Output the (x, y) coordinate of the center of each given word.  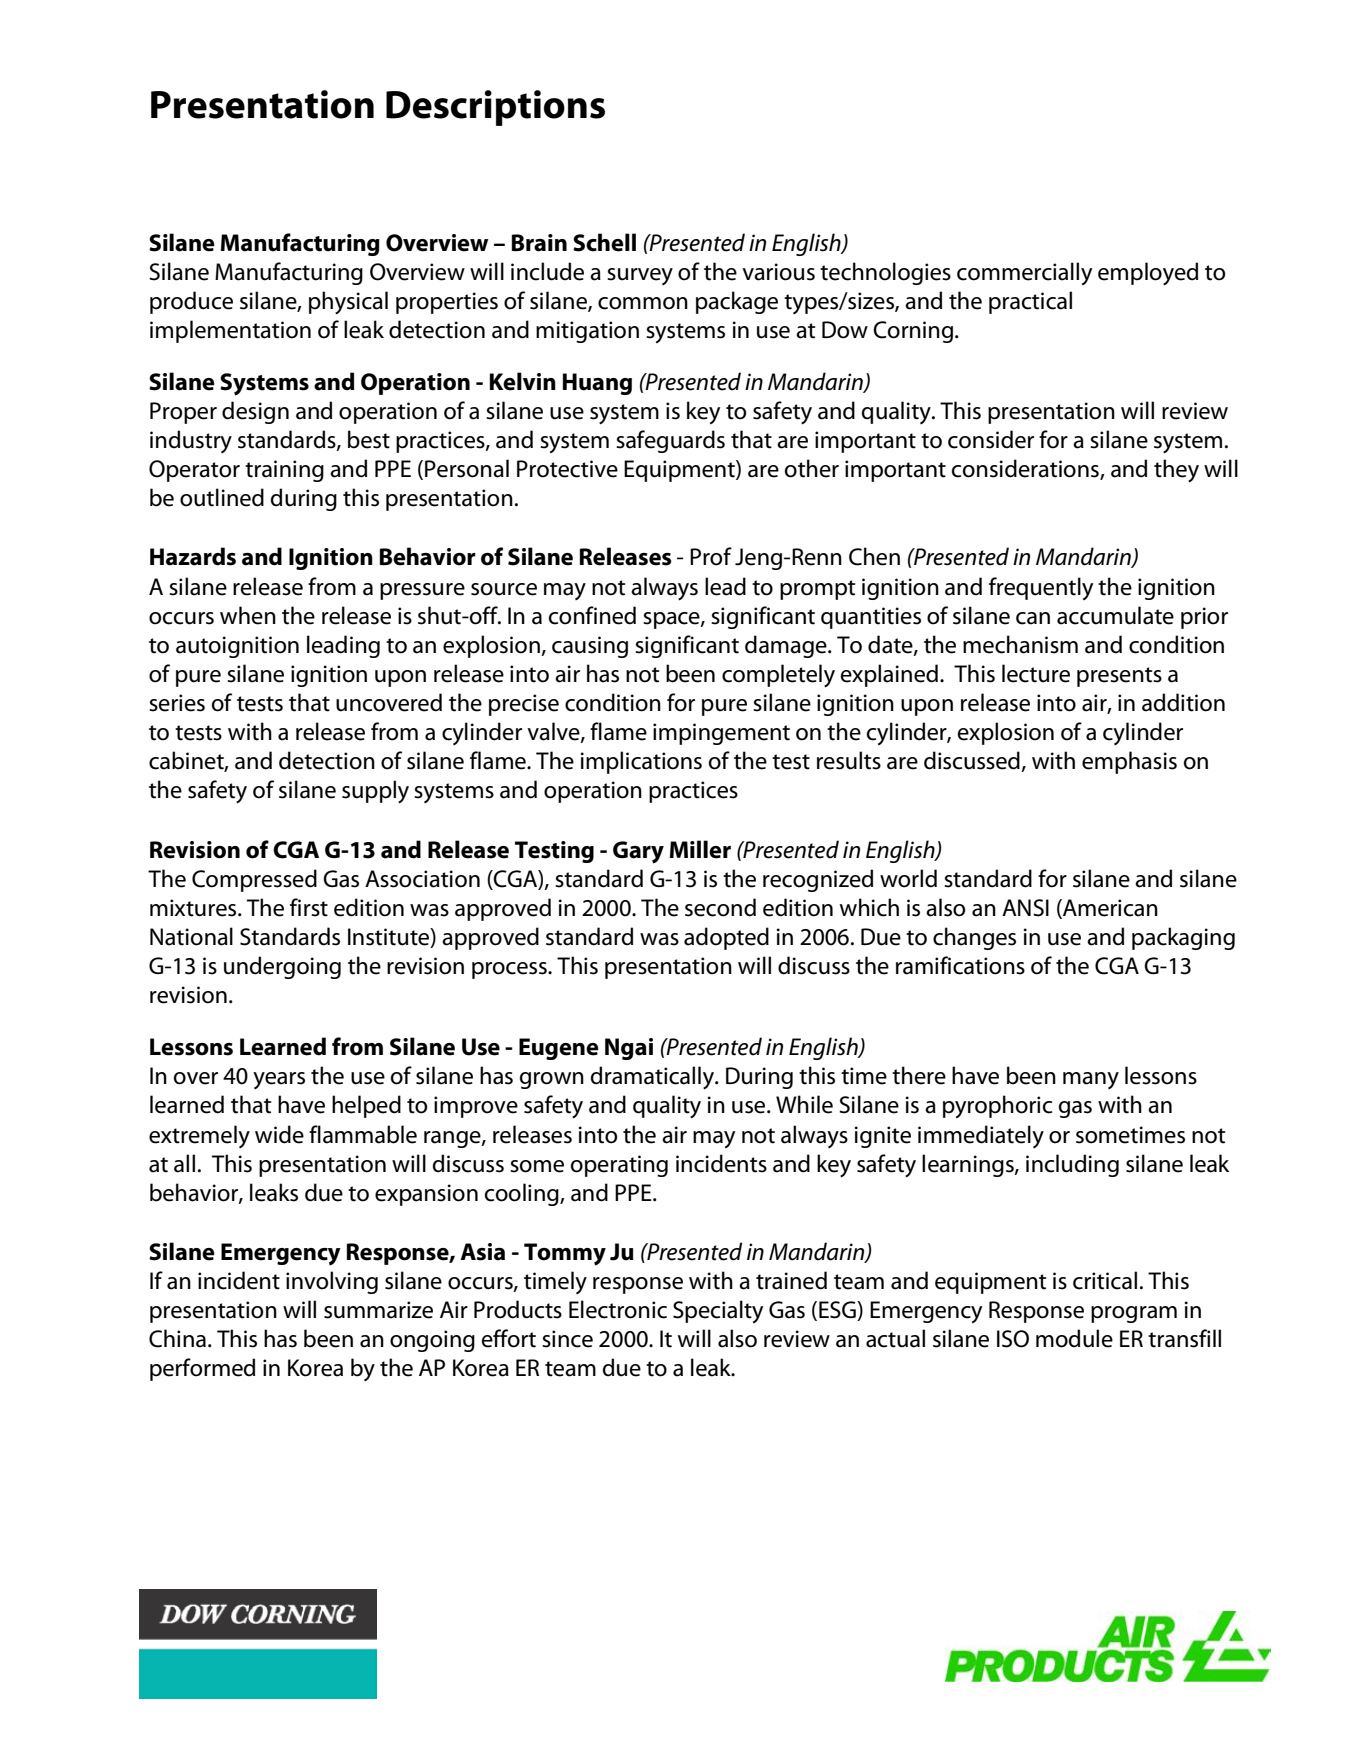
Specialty (718, 1311)
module (1074, 1338)
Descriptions (495, 108)
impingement (721, 734)
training (284, 471)
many (1091, 1080)
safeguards (670, 441)
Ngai (629, 1049)
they (1176, 470)
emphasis (1129, 762)
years (279, 1080)
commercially (1024, 273)
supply (375, 791)
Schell (604, 242)
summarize (378, 1310)
